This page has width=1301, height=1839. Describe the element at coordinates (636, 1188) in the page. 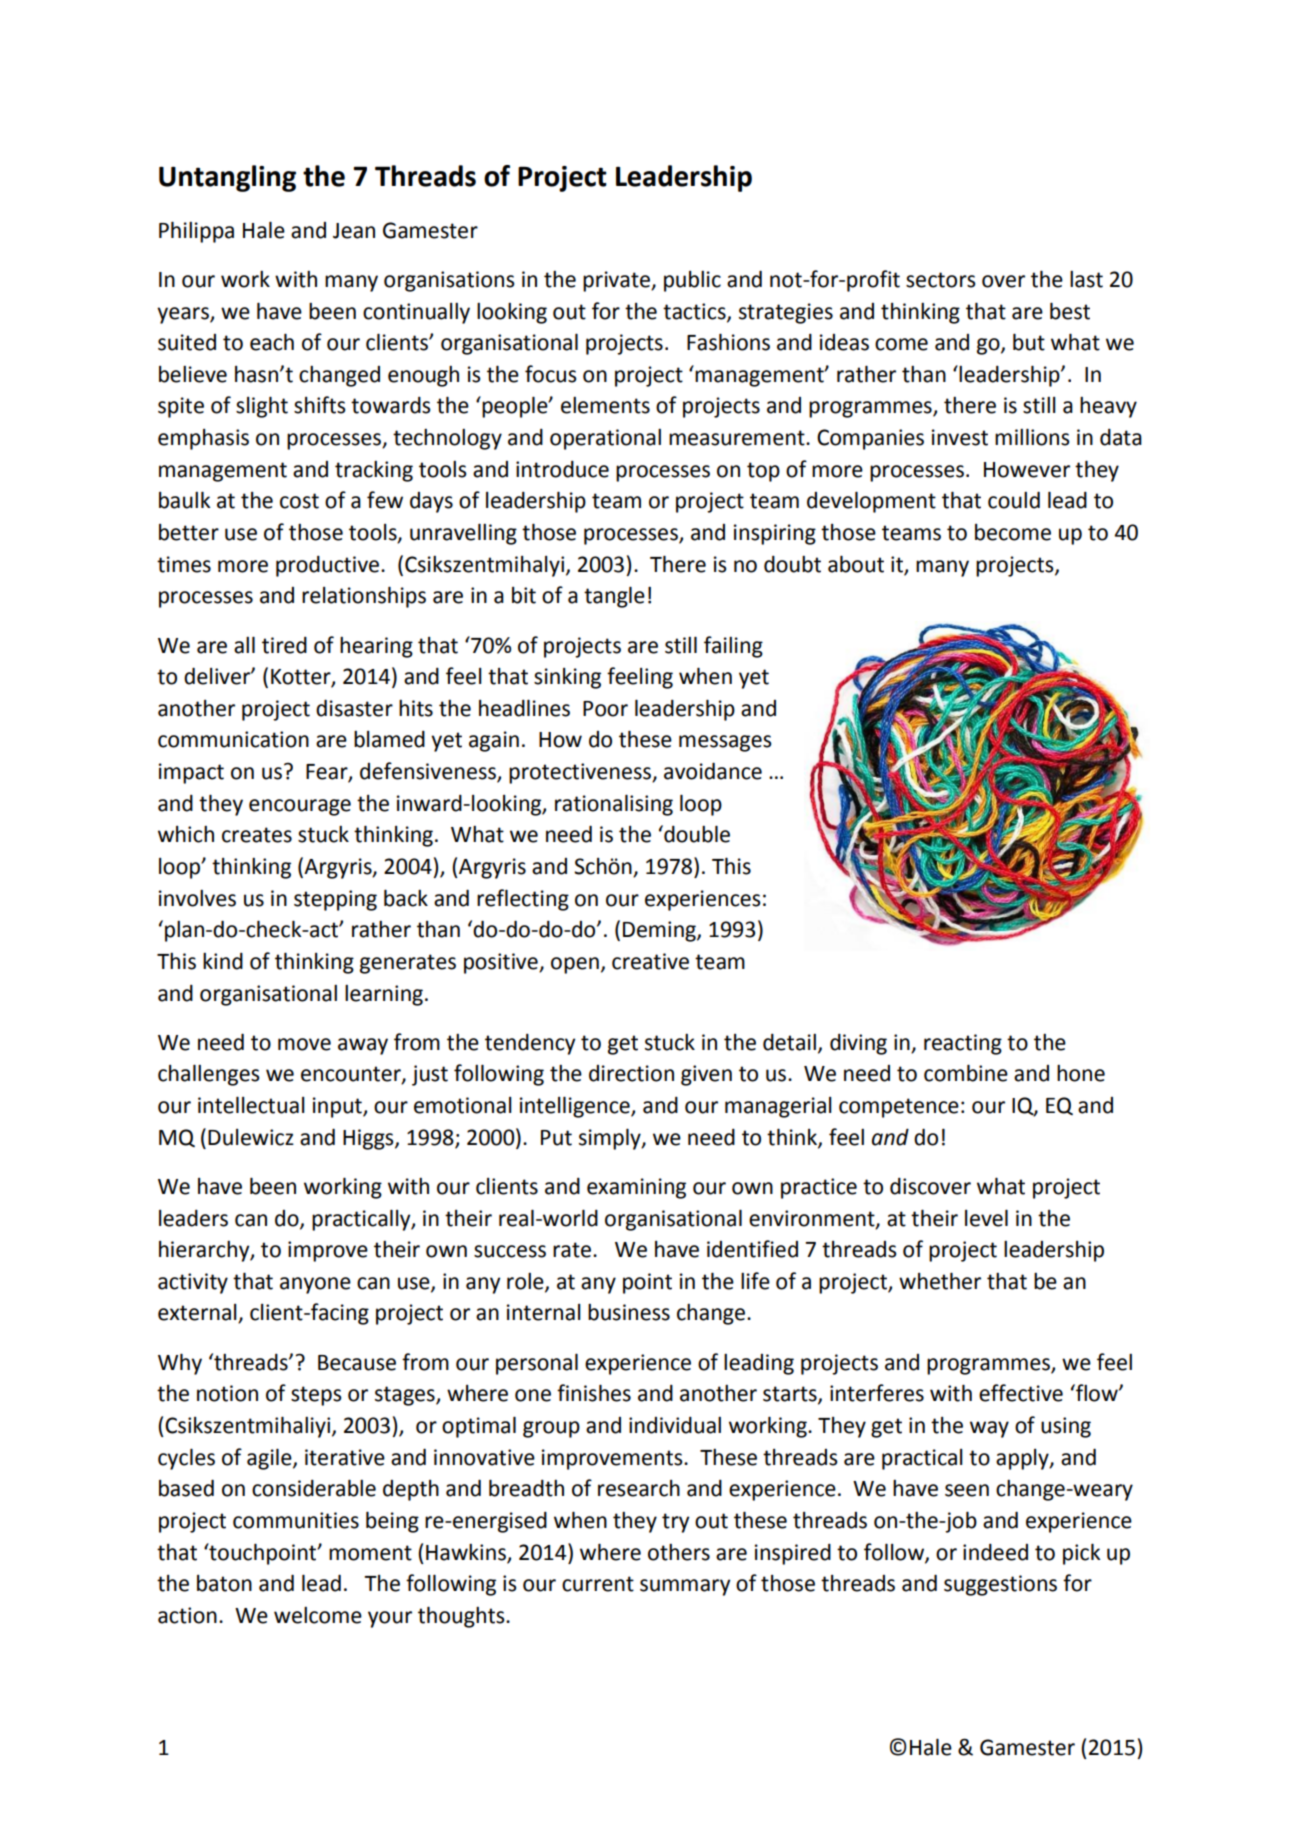

I see `examining` at that location.
